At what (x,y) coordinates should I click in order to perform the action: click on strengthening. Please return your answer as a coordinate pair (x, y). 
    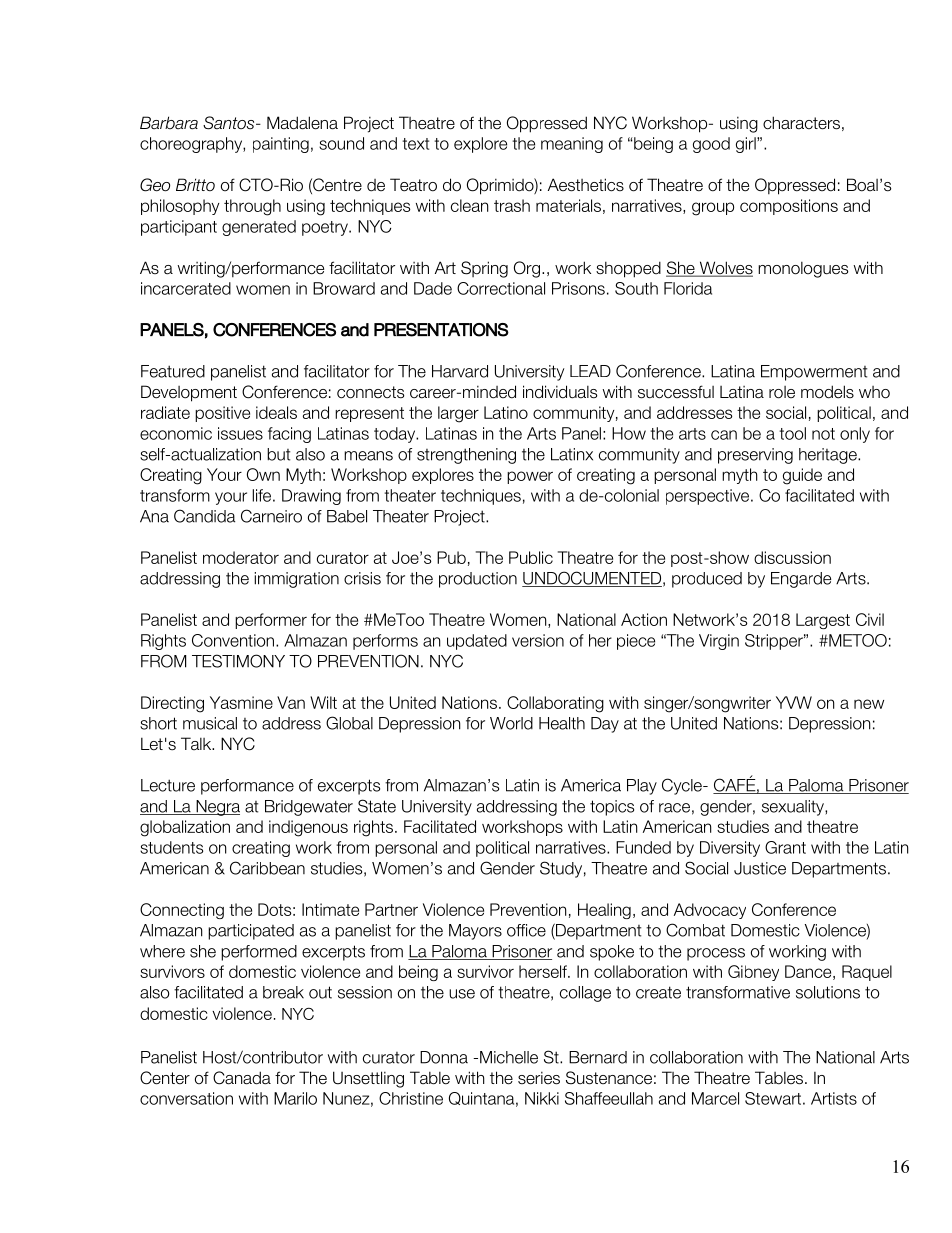
    Looking at the image, I should click on (466, 456).
